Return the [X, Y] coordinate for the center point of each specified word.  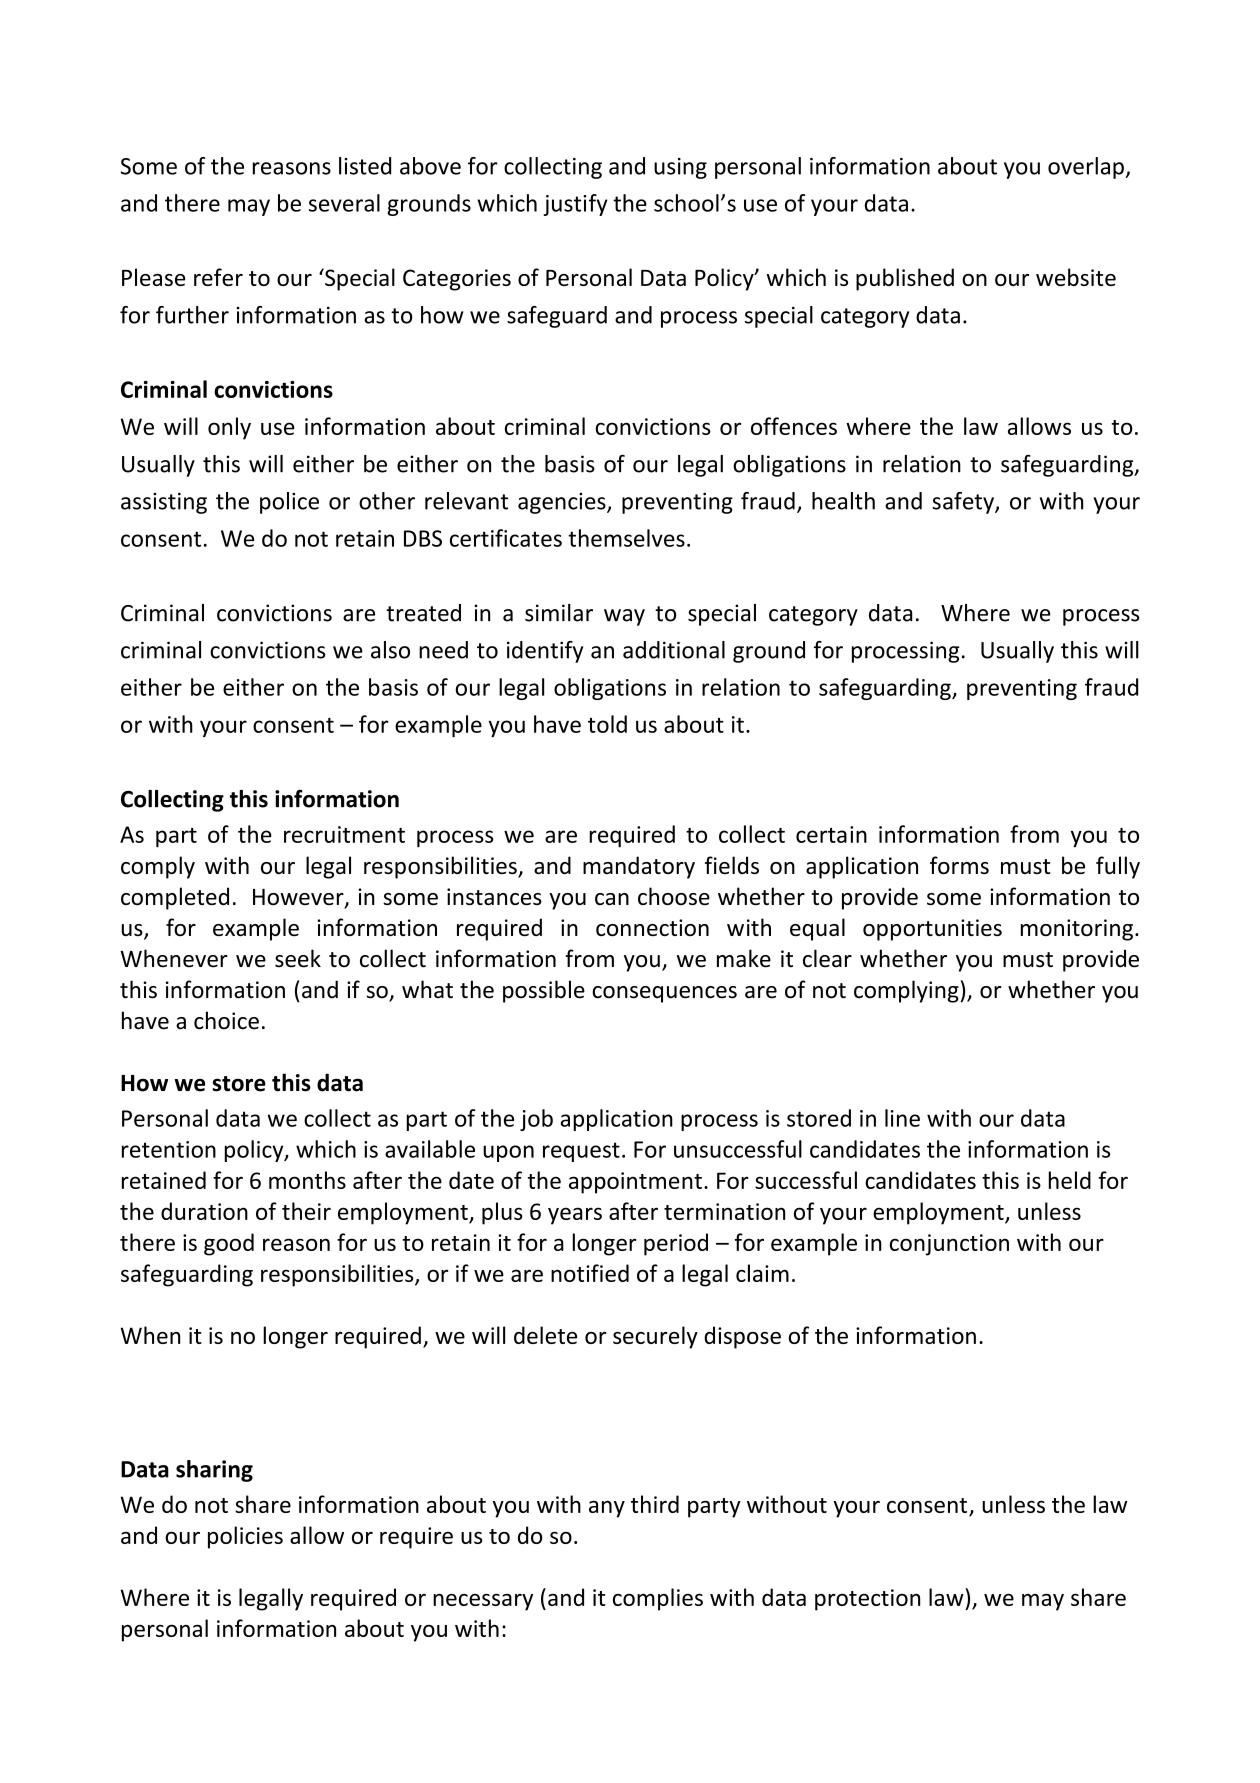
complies [658, 1599]
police [289, 503]
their [306, 1211]
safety [964, 503]
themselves [626, 538]
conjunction [949, 1245]
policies [245, 1537]
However [299, 898]
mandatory [639, 867]
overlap [1087, 168]
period [676, 1244]
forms [959, 865]
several [344, 203]
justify [575, 205]
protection [867, 1600]
